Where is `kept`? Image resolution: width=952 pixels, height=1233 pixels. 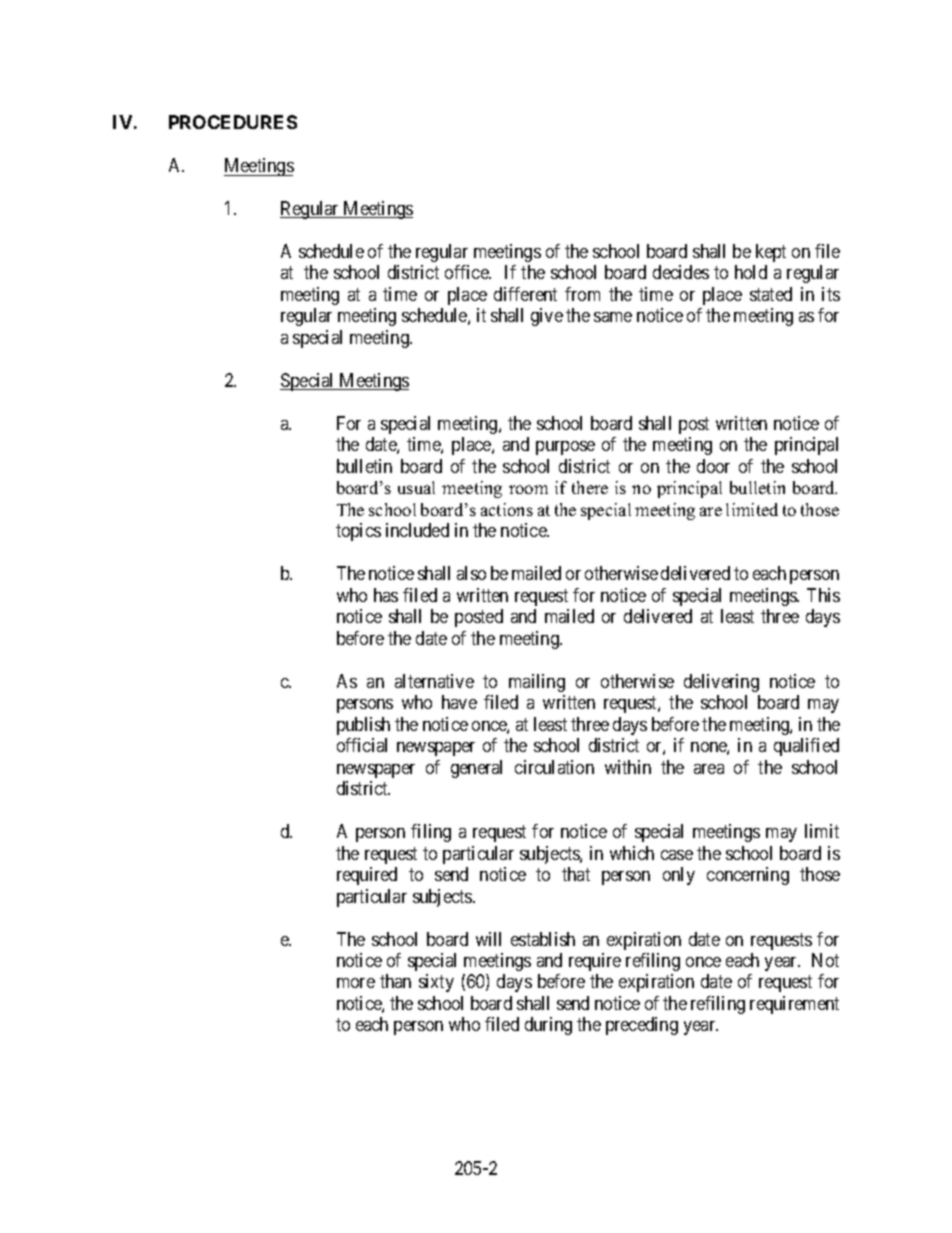
kept is located at coordinates (771, 253).
